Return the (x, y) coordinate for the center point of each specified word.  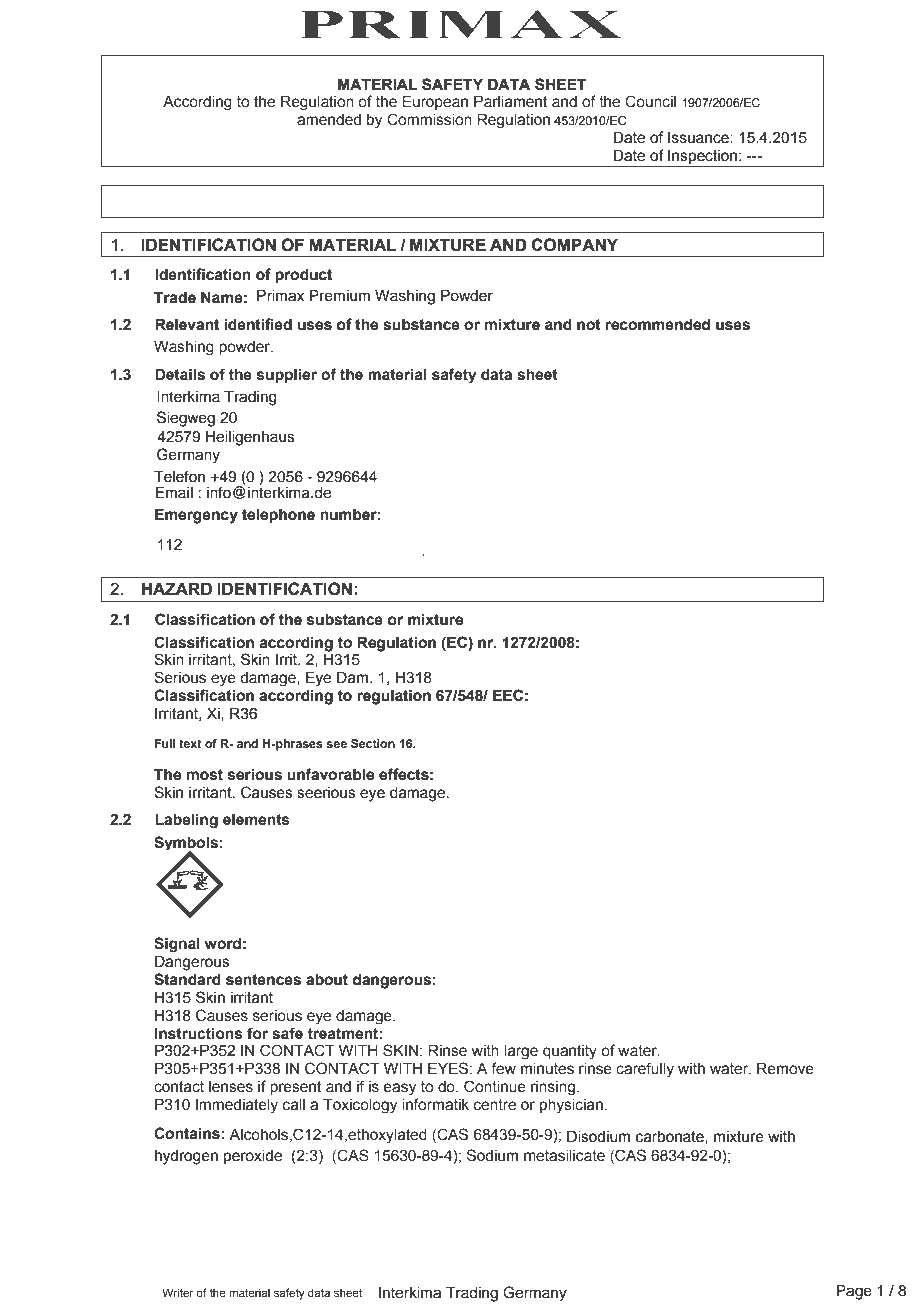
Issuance (699, 138)
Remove (785, 1068)
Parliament (511, 101)
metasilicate (564, 1156)
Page (854, 1292)
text (190, 743)
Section (373, 743)
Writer (178, 1292)
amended (329, 120)
